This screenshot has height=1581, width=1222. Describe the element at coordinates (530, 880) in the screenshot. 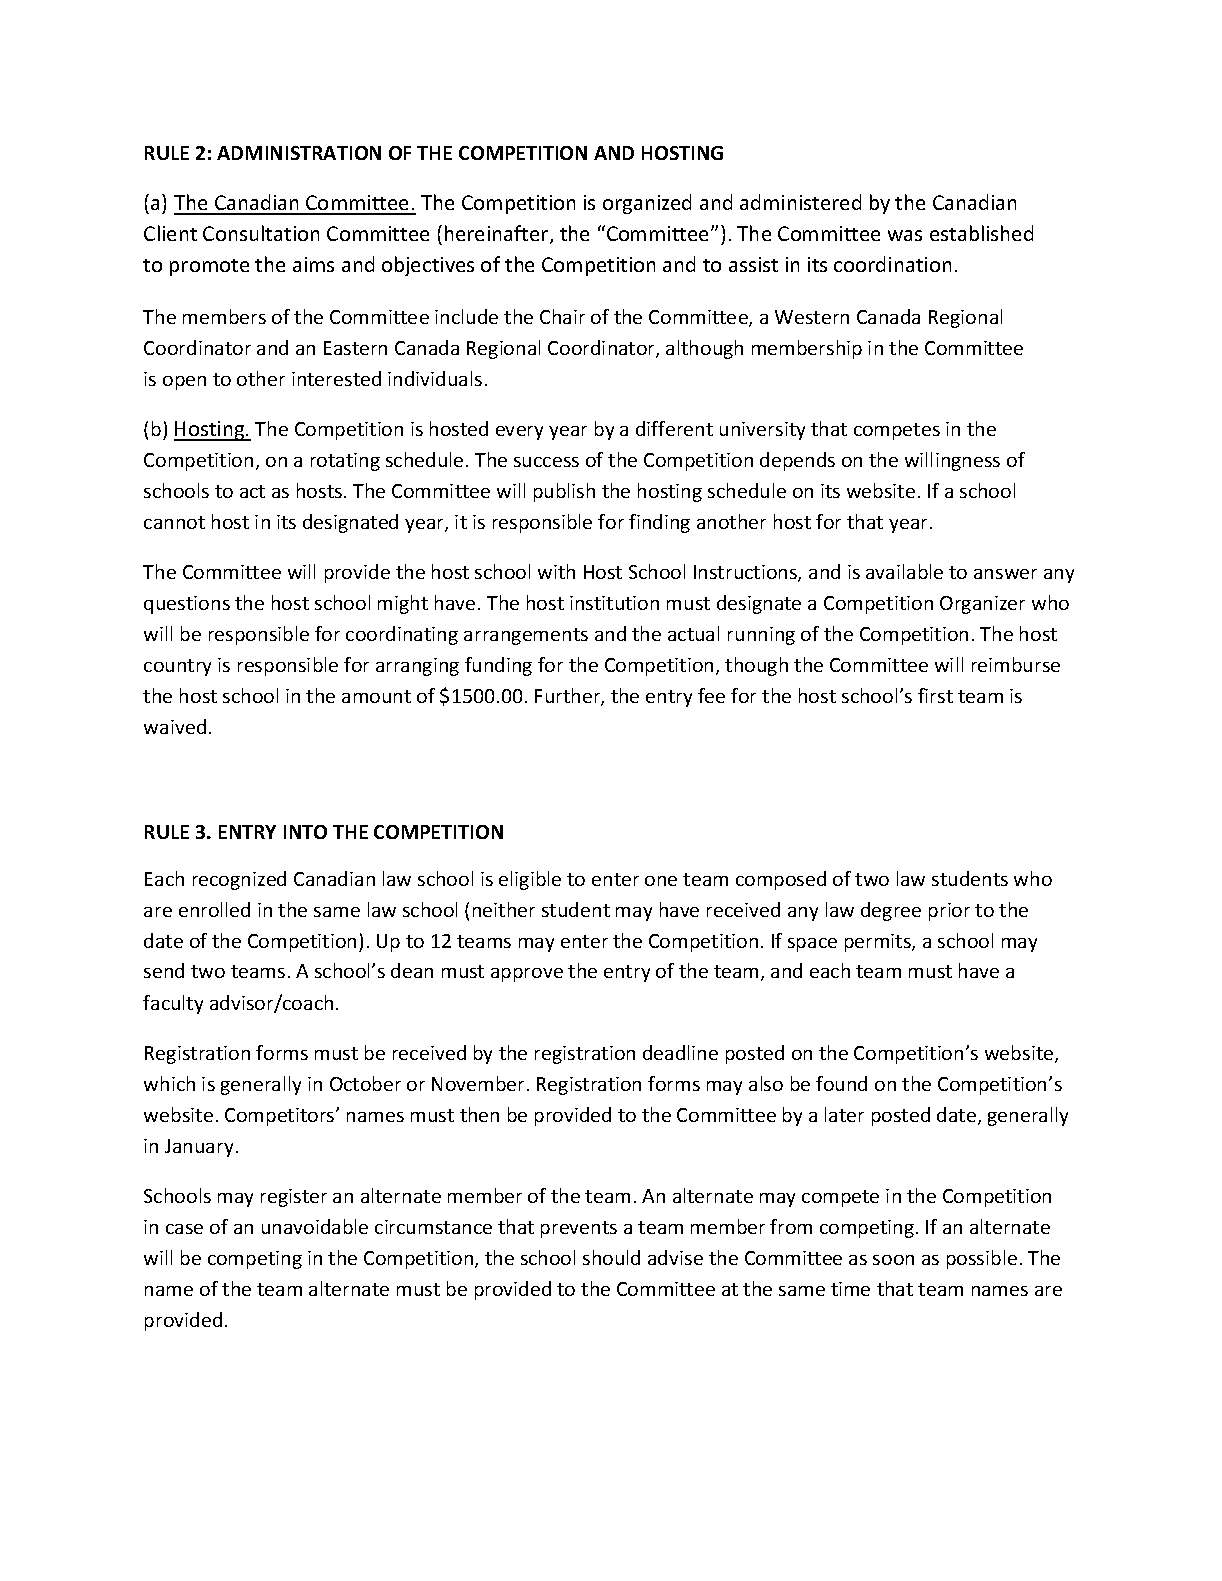

I see `eligible` at that location.
